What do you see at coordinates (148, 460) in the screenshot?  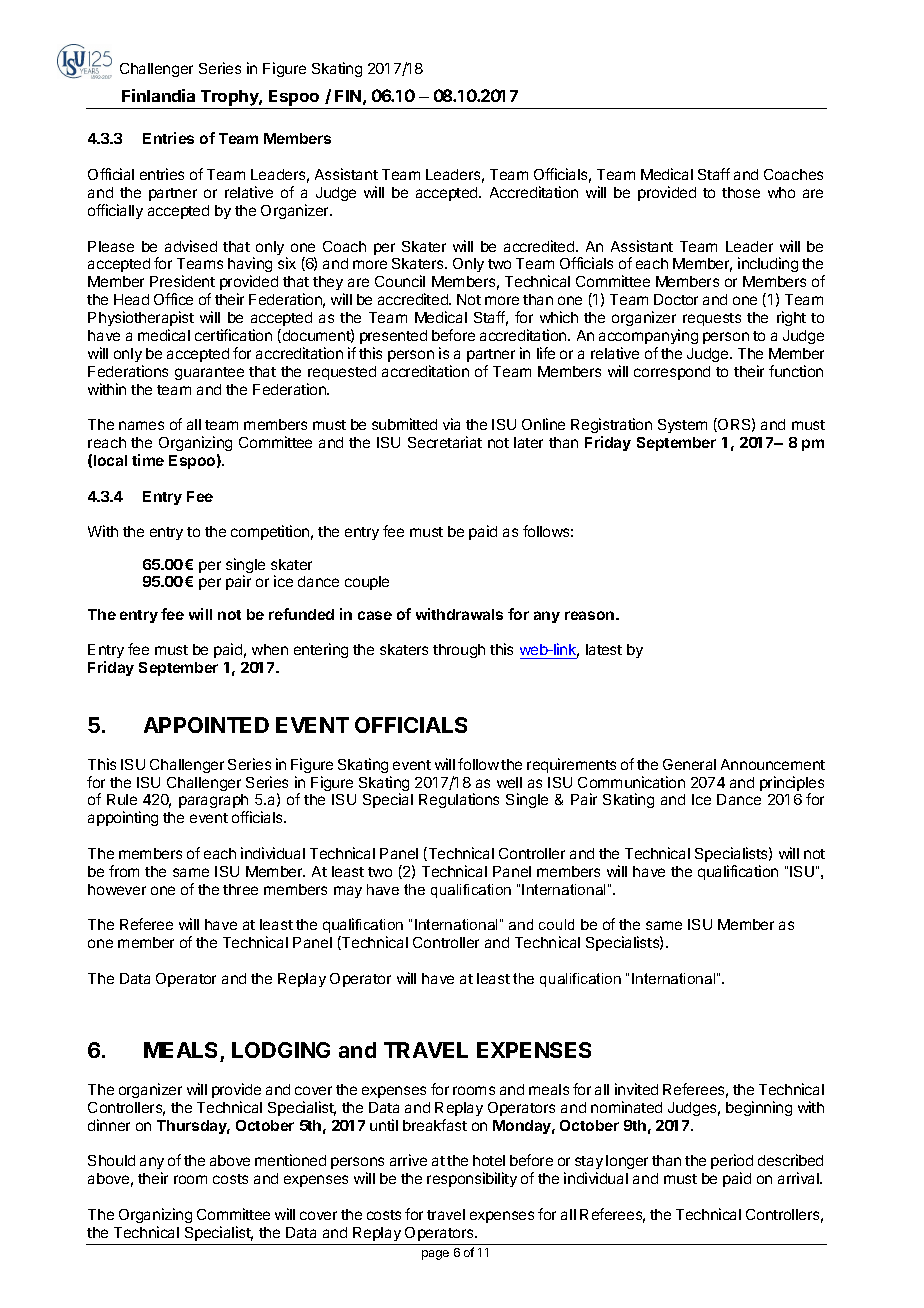 I see `time` at bounding box center [148, 460].
